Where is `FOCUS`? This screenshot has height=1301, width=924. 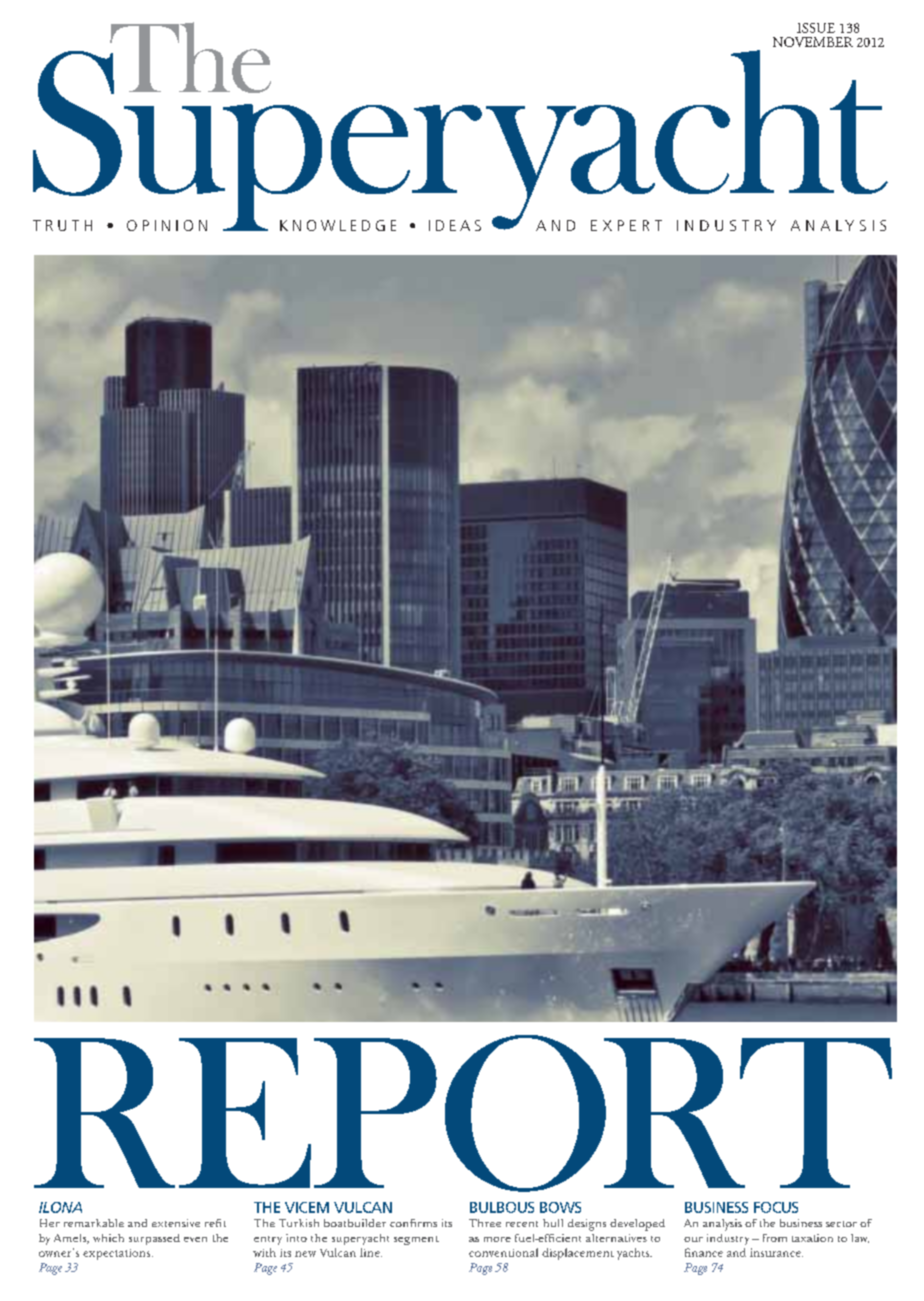
FOCUS is located at coordinates (776, 1207).
